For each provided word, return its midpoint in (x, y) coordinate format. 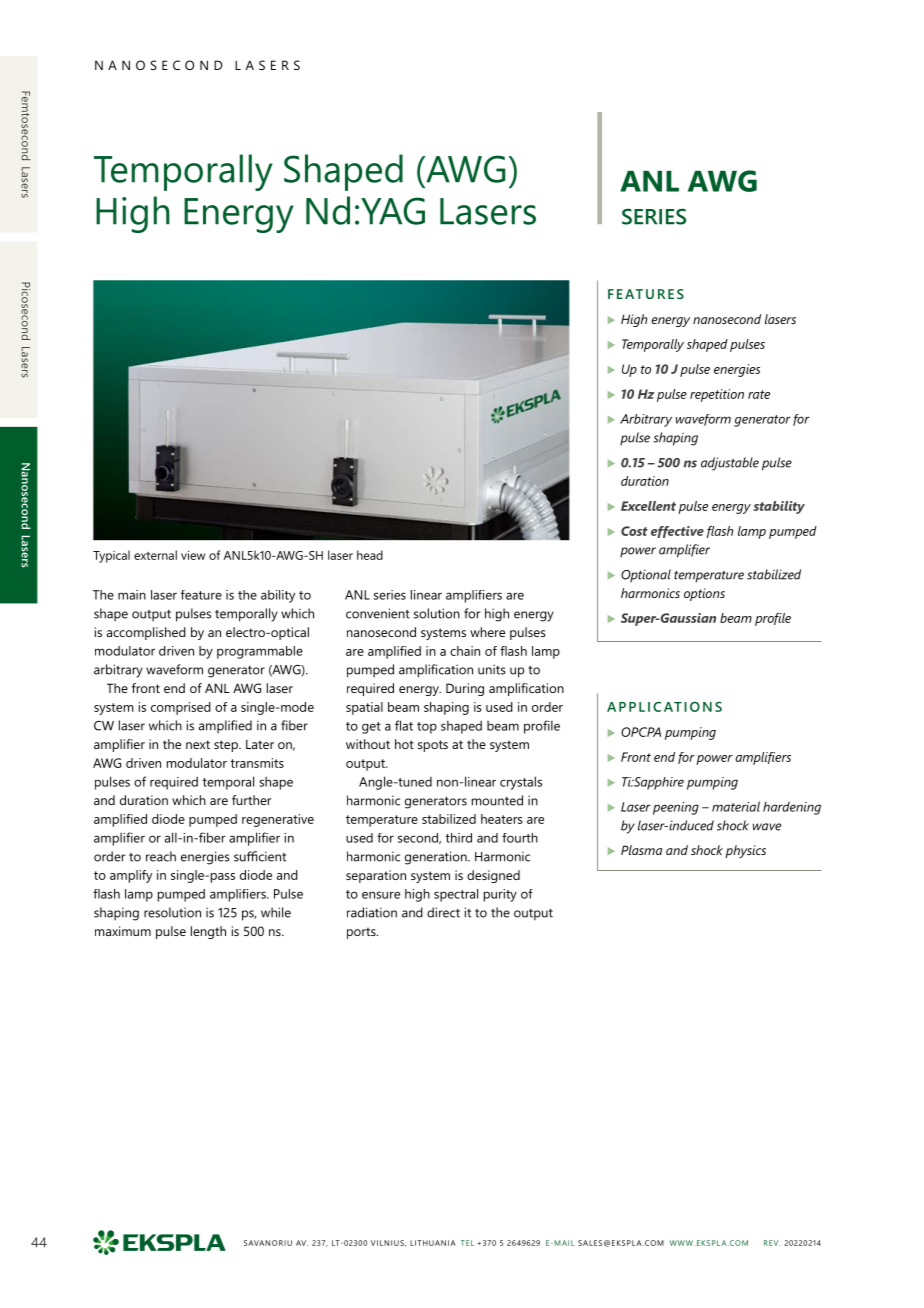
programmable (260, 652)
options (704, 594)
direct (443, 912)
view (193, 555)
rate (759, 394)
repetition (717, 395)
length (208, 932)
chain (465, 651)
